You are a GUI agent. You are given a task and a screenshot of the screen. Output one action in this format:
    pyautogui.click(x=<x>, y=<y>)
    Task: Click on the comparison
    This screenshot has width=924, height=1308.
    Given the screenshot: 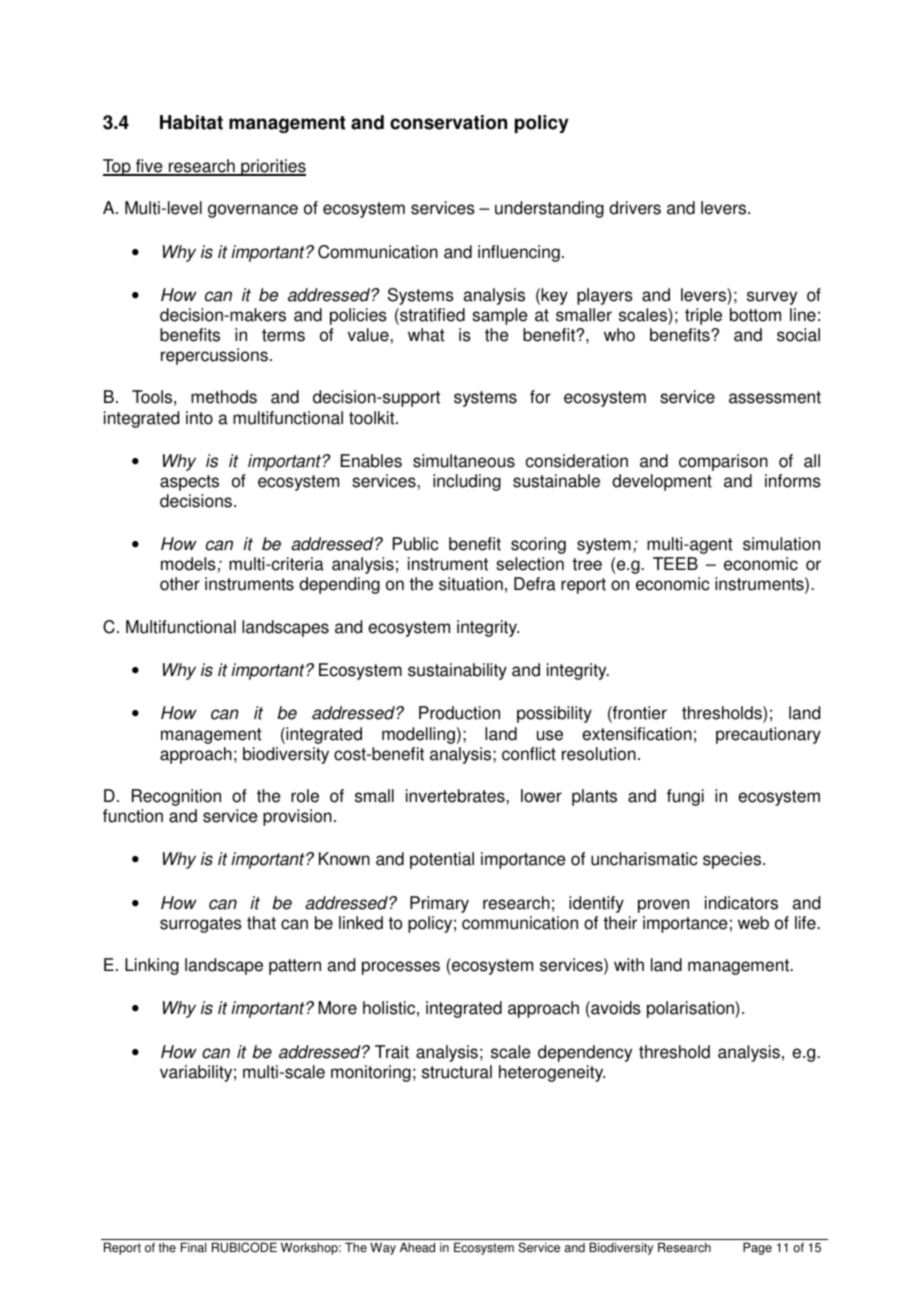 What is the action you would take?
    pyautogui.click(x=723, y=462)
